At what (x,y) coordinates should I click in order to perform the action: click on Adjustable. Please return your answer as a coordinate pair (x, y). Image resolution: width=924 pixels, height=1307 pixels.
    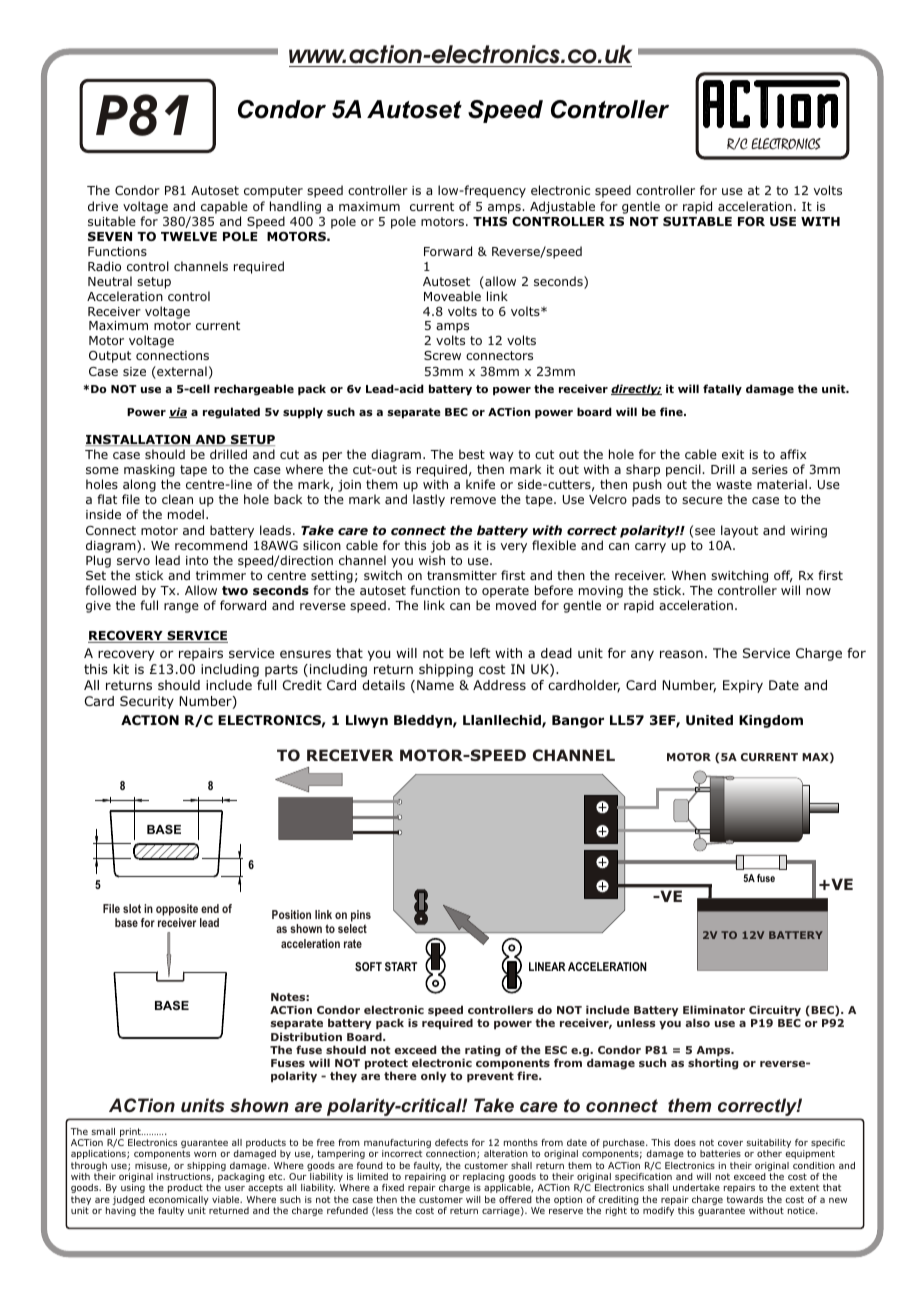
    Looking at the image, I should click on (562, 207).
